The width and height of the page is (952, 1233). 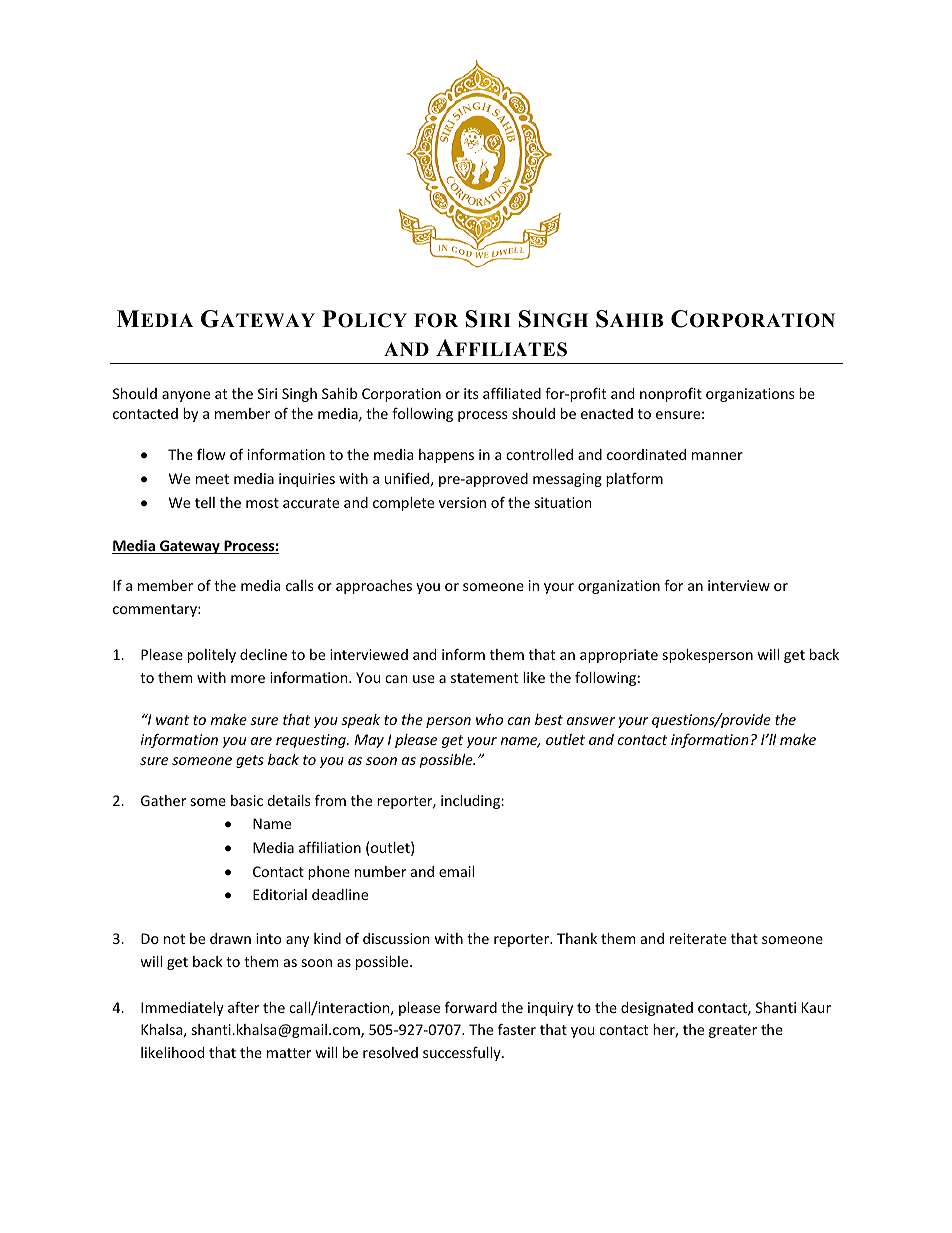 What do you see at coordinates (619, 656) in the page?
I see `appropriate` at bounding box center [619, 656].
